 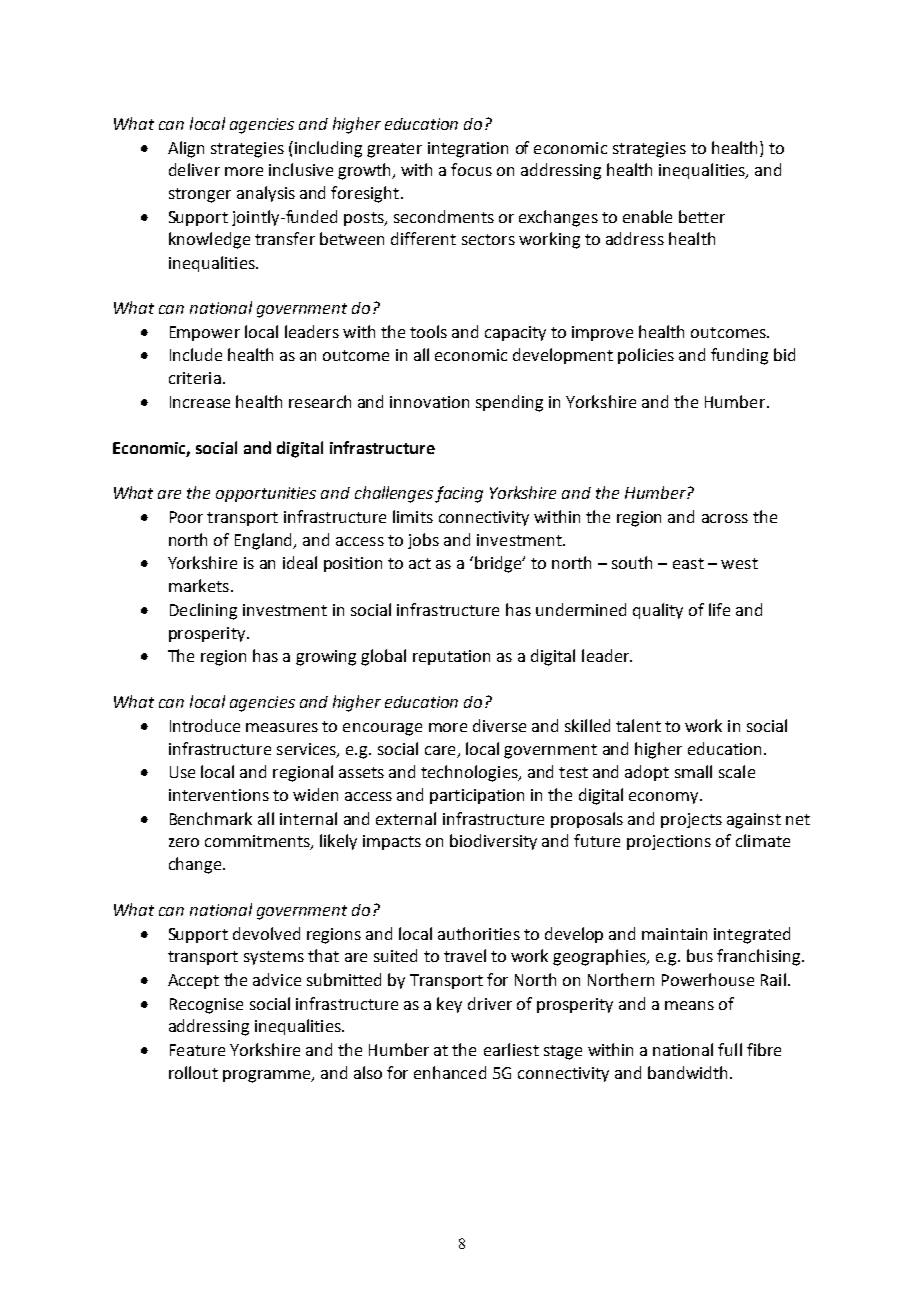 I want to click on capacity, so click(x=515, y=333).
